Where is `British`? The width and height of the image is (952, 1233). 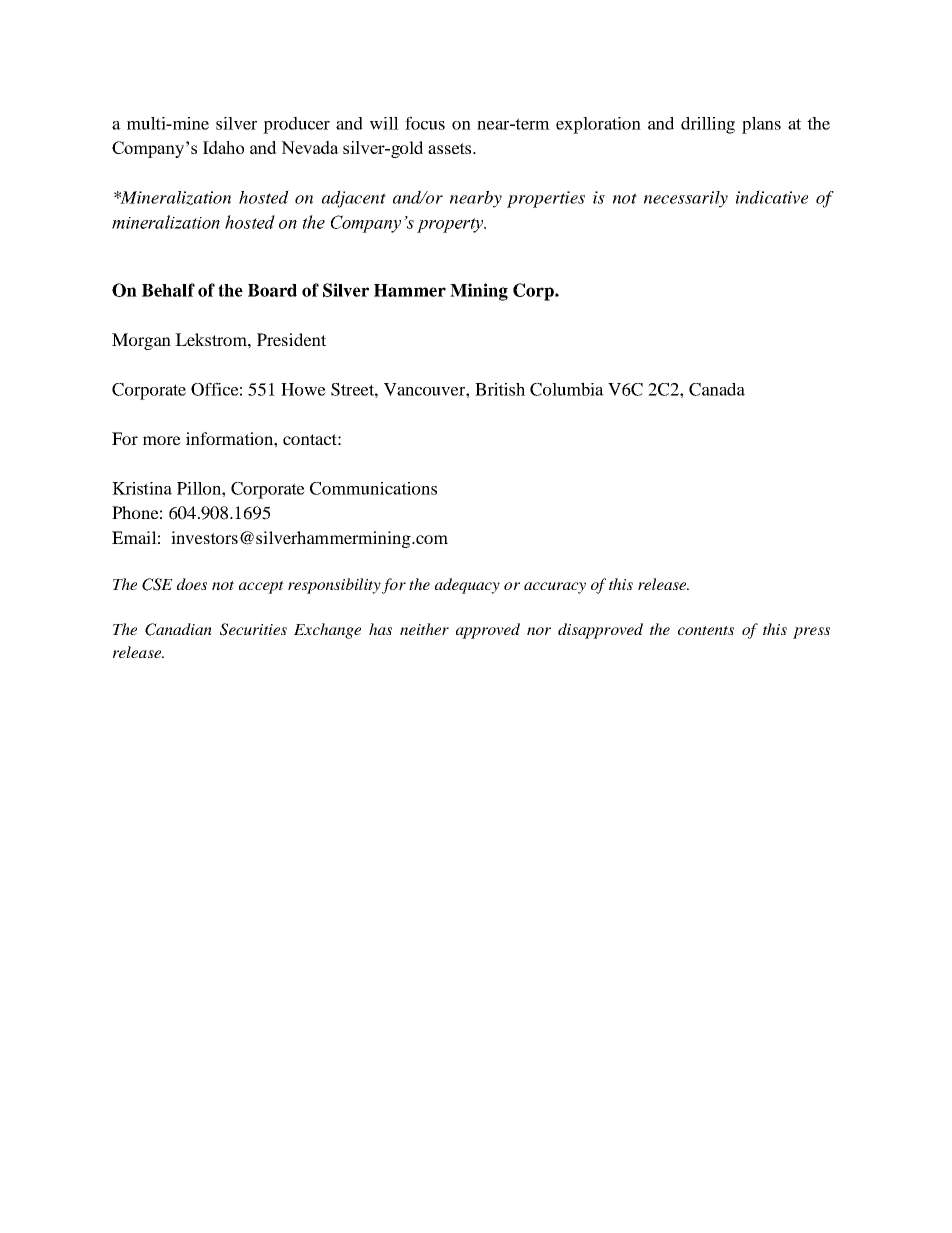 British is located at coordinates (500, 389).
